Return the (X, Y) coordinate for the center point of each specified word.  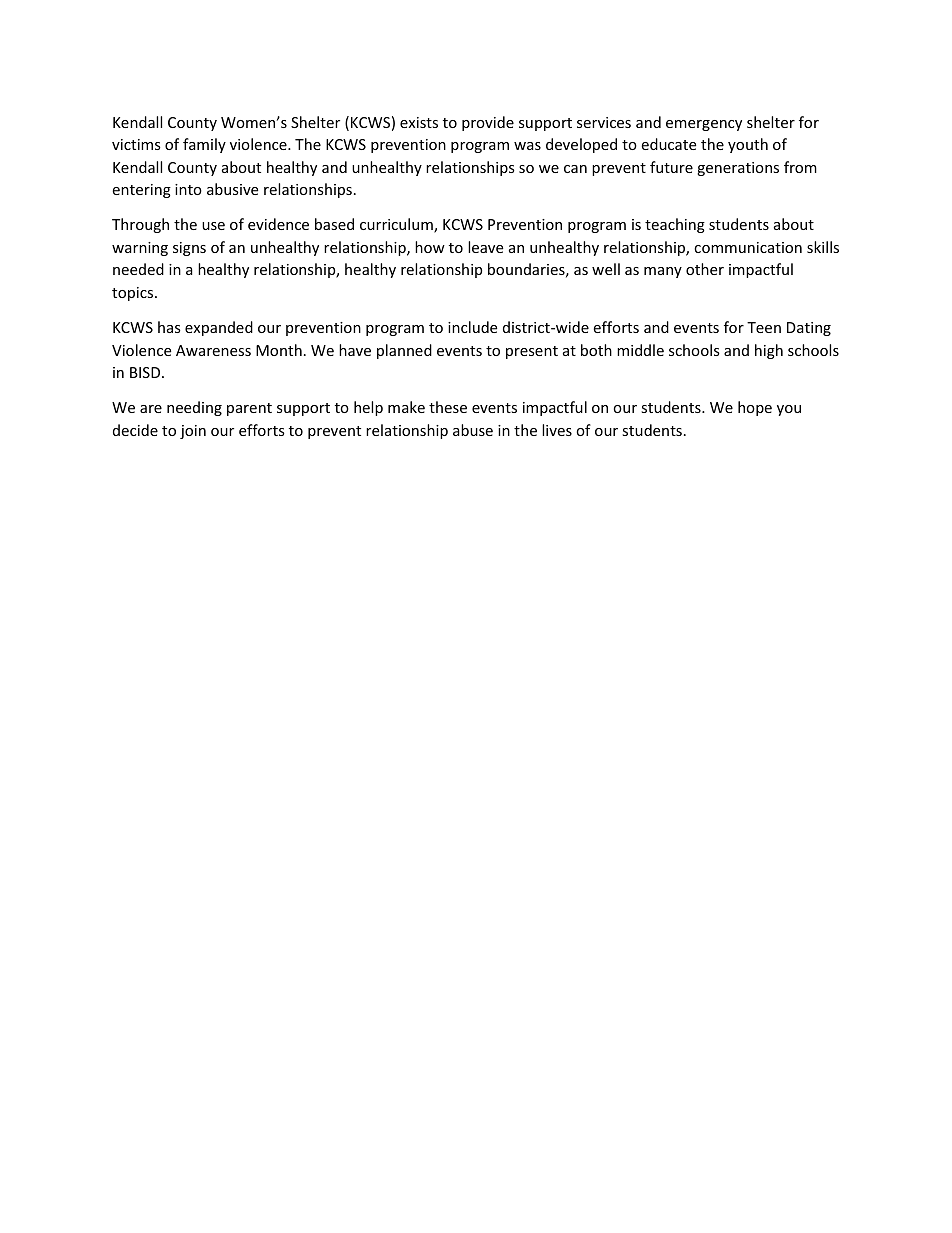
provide (488, 123)
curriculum (397, 225)
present (532, 352)
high (769, 351)
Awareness (213, 350)
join (193, 432)
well (606, 269)
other (705, 269)
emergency (704, 125)
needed (138, 269)
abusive (232, 189)
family (204, 145)
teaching (675, 225)
